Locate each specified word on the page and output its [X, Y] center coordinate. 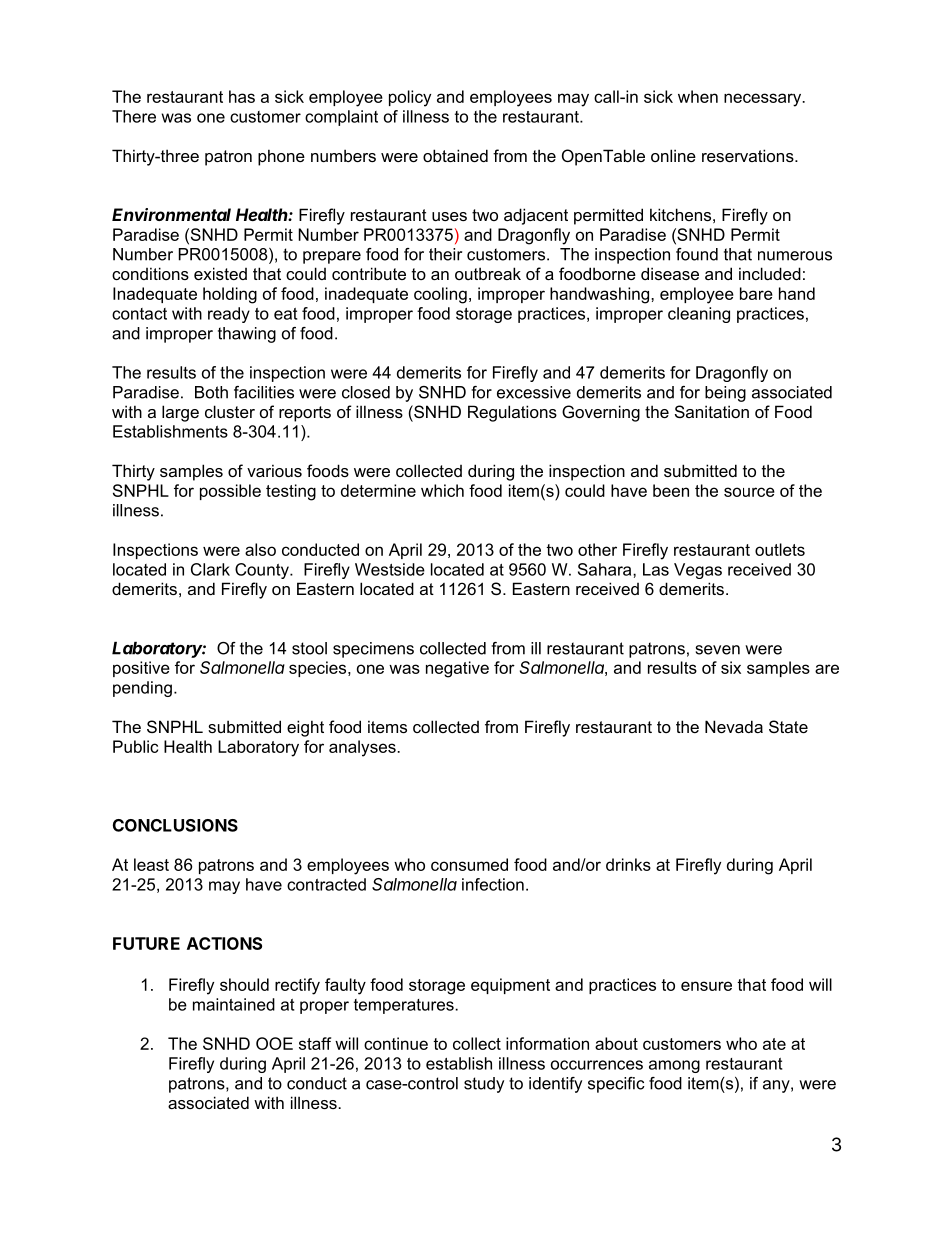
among [674, 1066]
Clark [210, 569]
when [698, 96]
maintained [234, 1004]
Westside [390, 569]
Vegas [698, 571]
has [242, 96]
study [484, 1085]
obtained [455, 155]
